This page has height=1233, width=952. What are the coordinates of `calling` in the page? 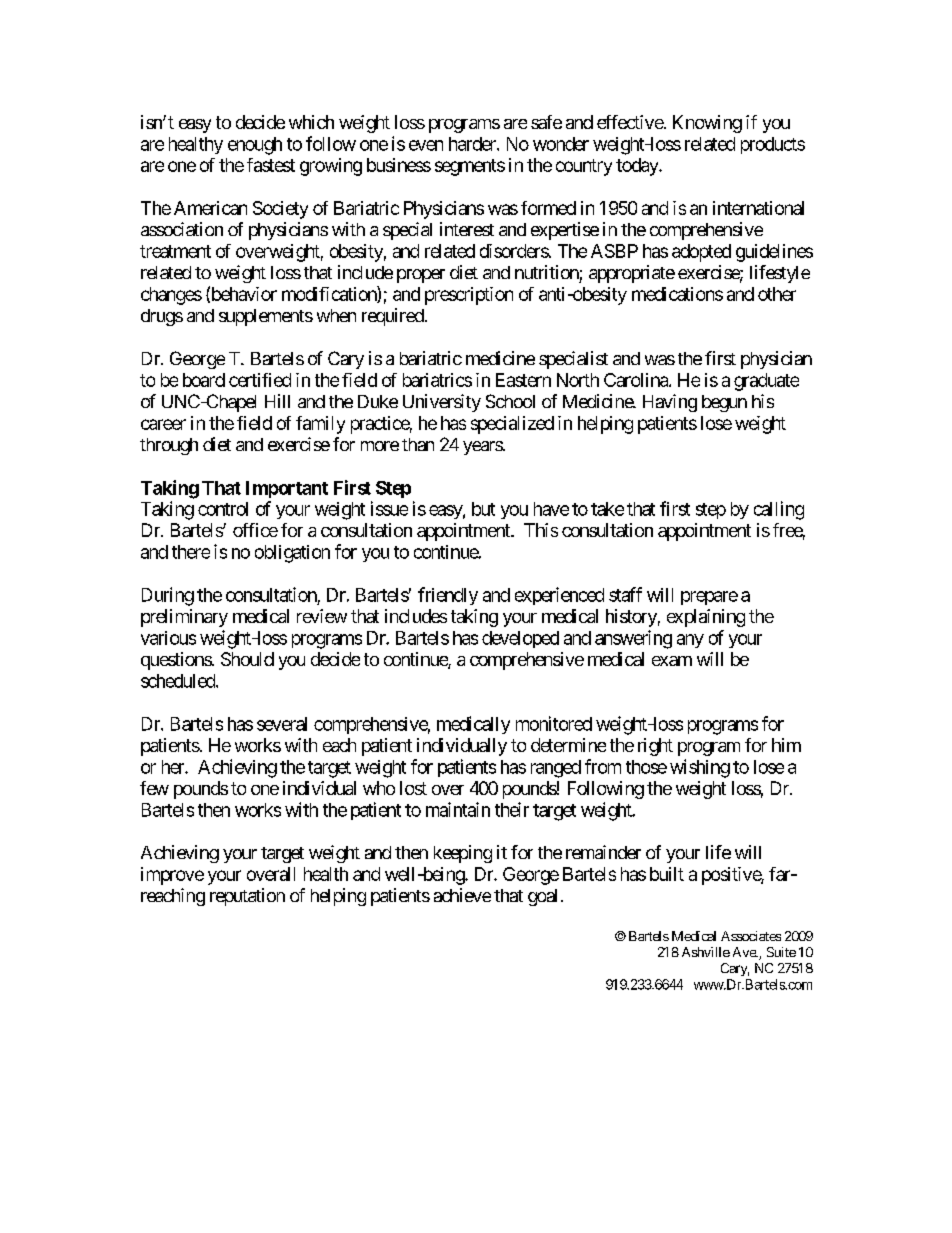 It's located at (779, 510).
